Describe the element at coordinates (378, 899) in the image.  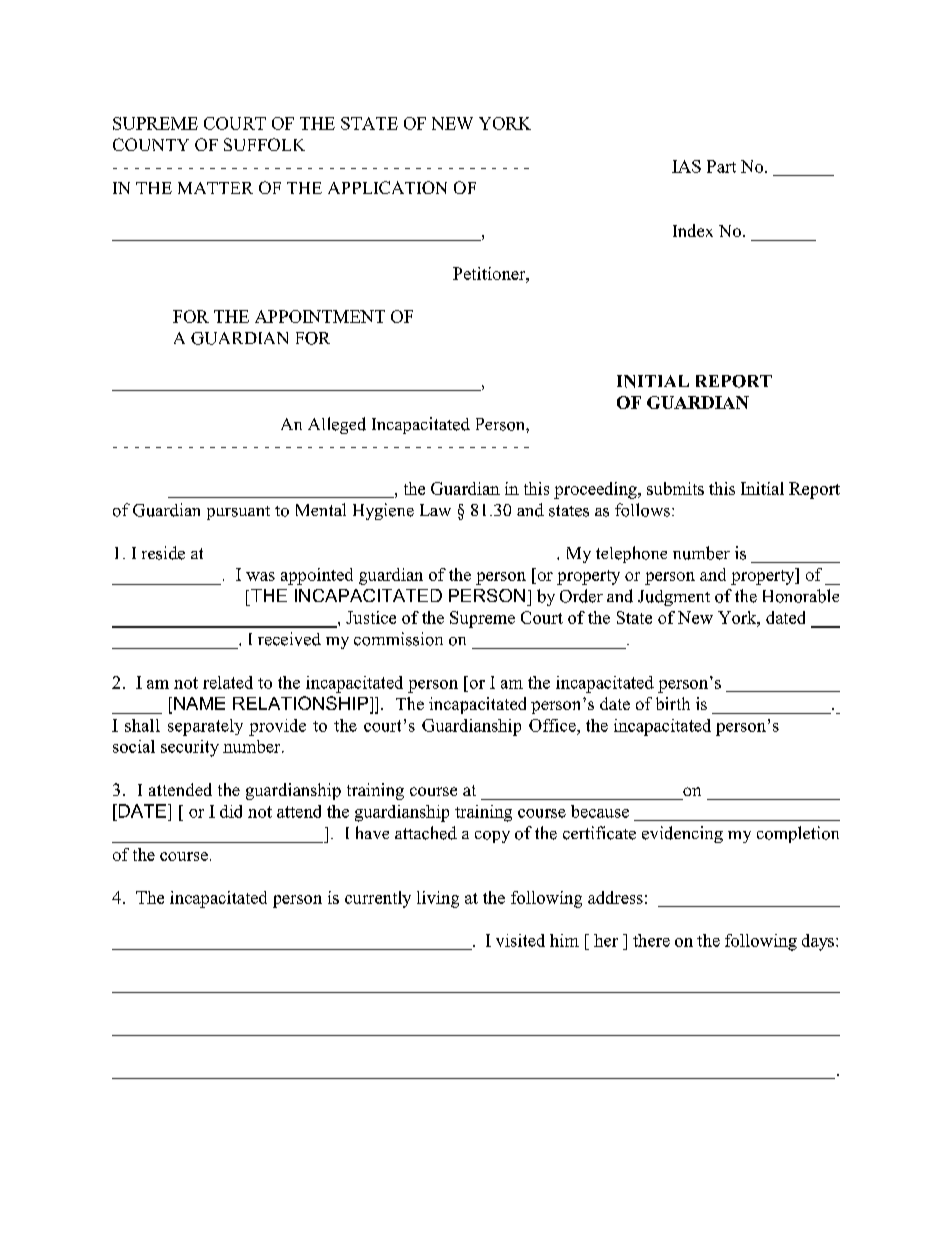
I see `currently` at that location.
